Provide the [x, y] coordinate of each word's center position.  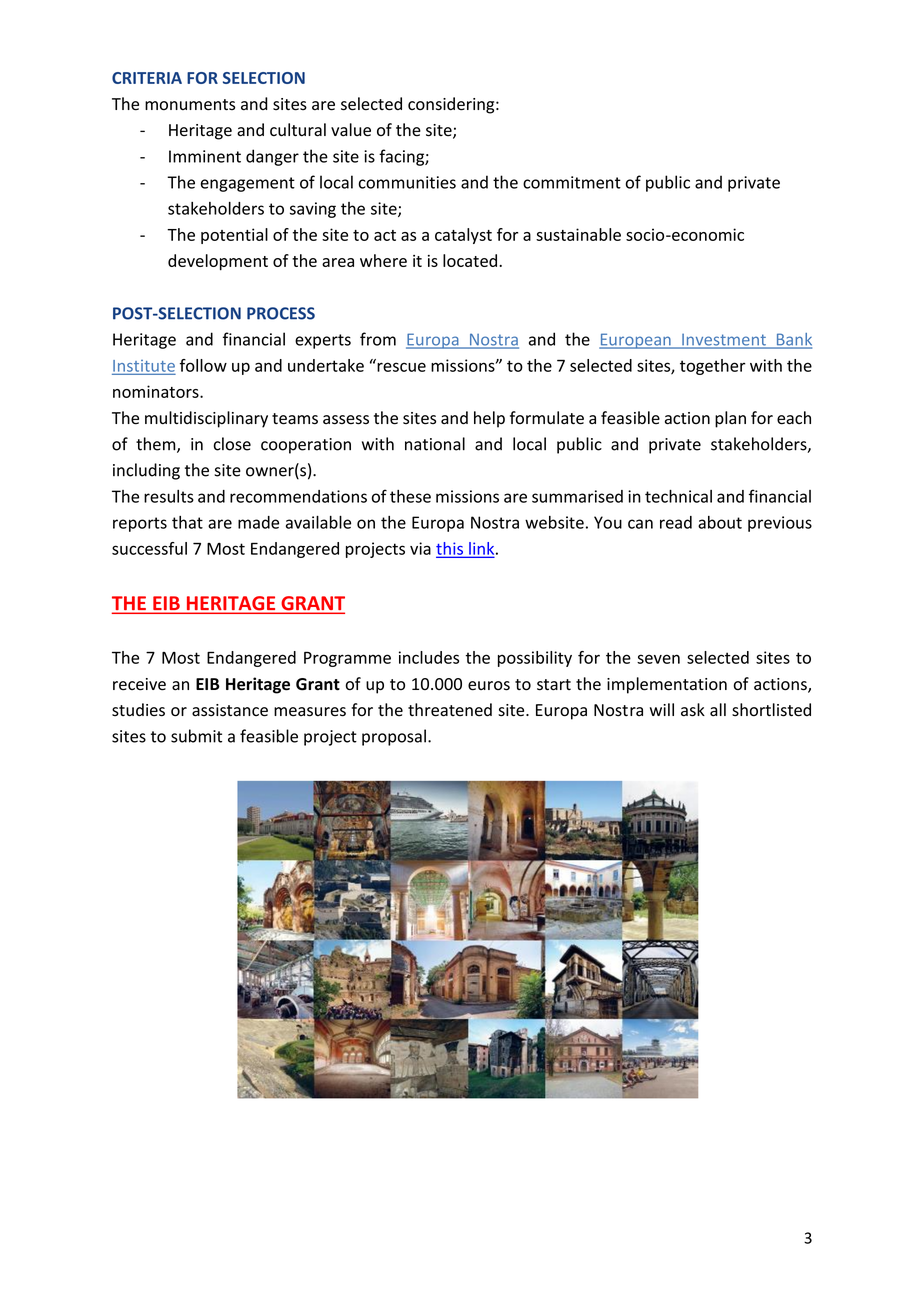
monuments [190, 105]
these [410, 496]
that [187, 522]
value [351, 130]
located [470, 260]
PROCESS [281, 313]
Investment [724, 341]
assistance [230, 710]
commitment [572, 182]
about [720, 522]
